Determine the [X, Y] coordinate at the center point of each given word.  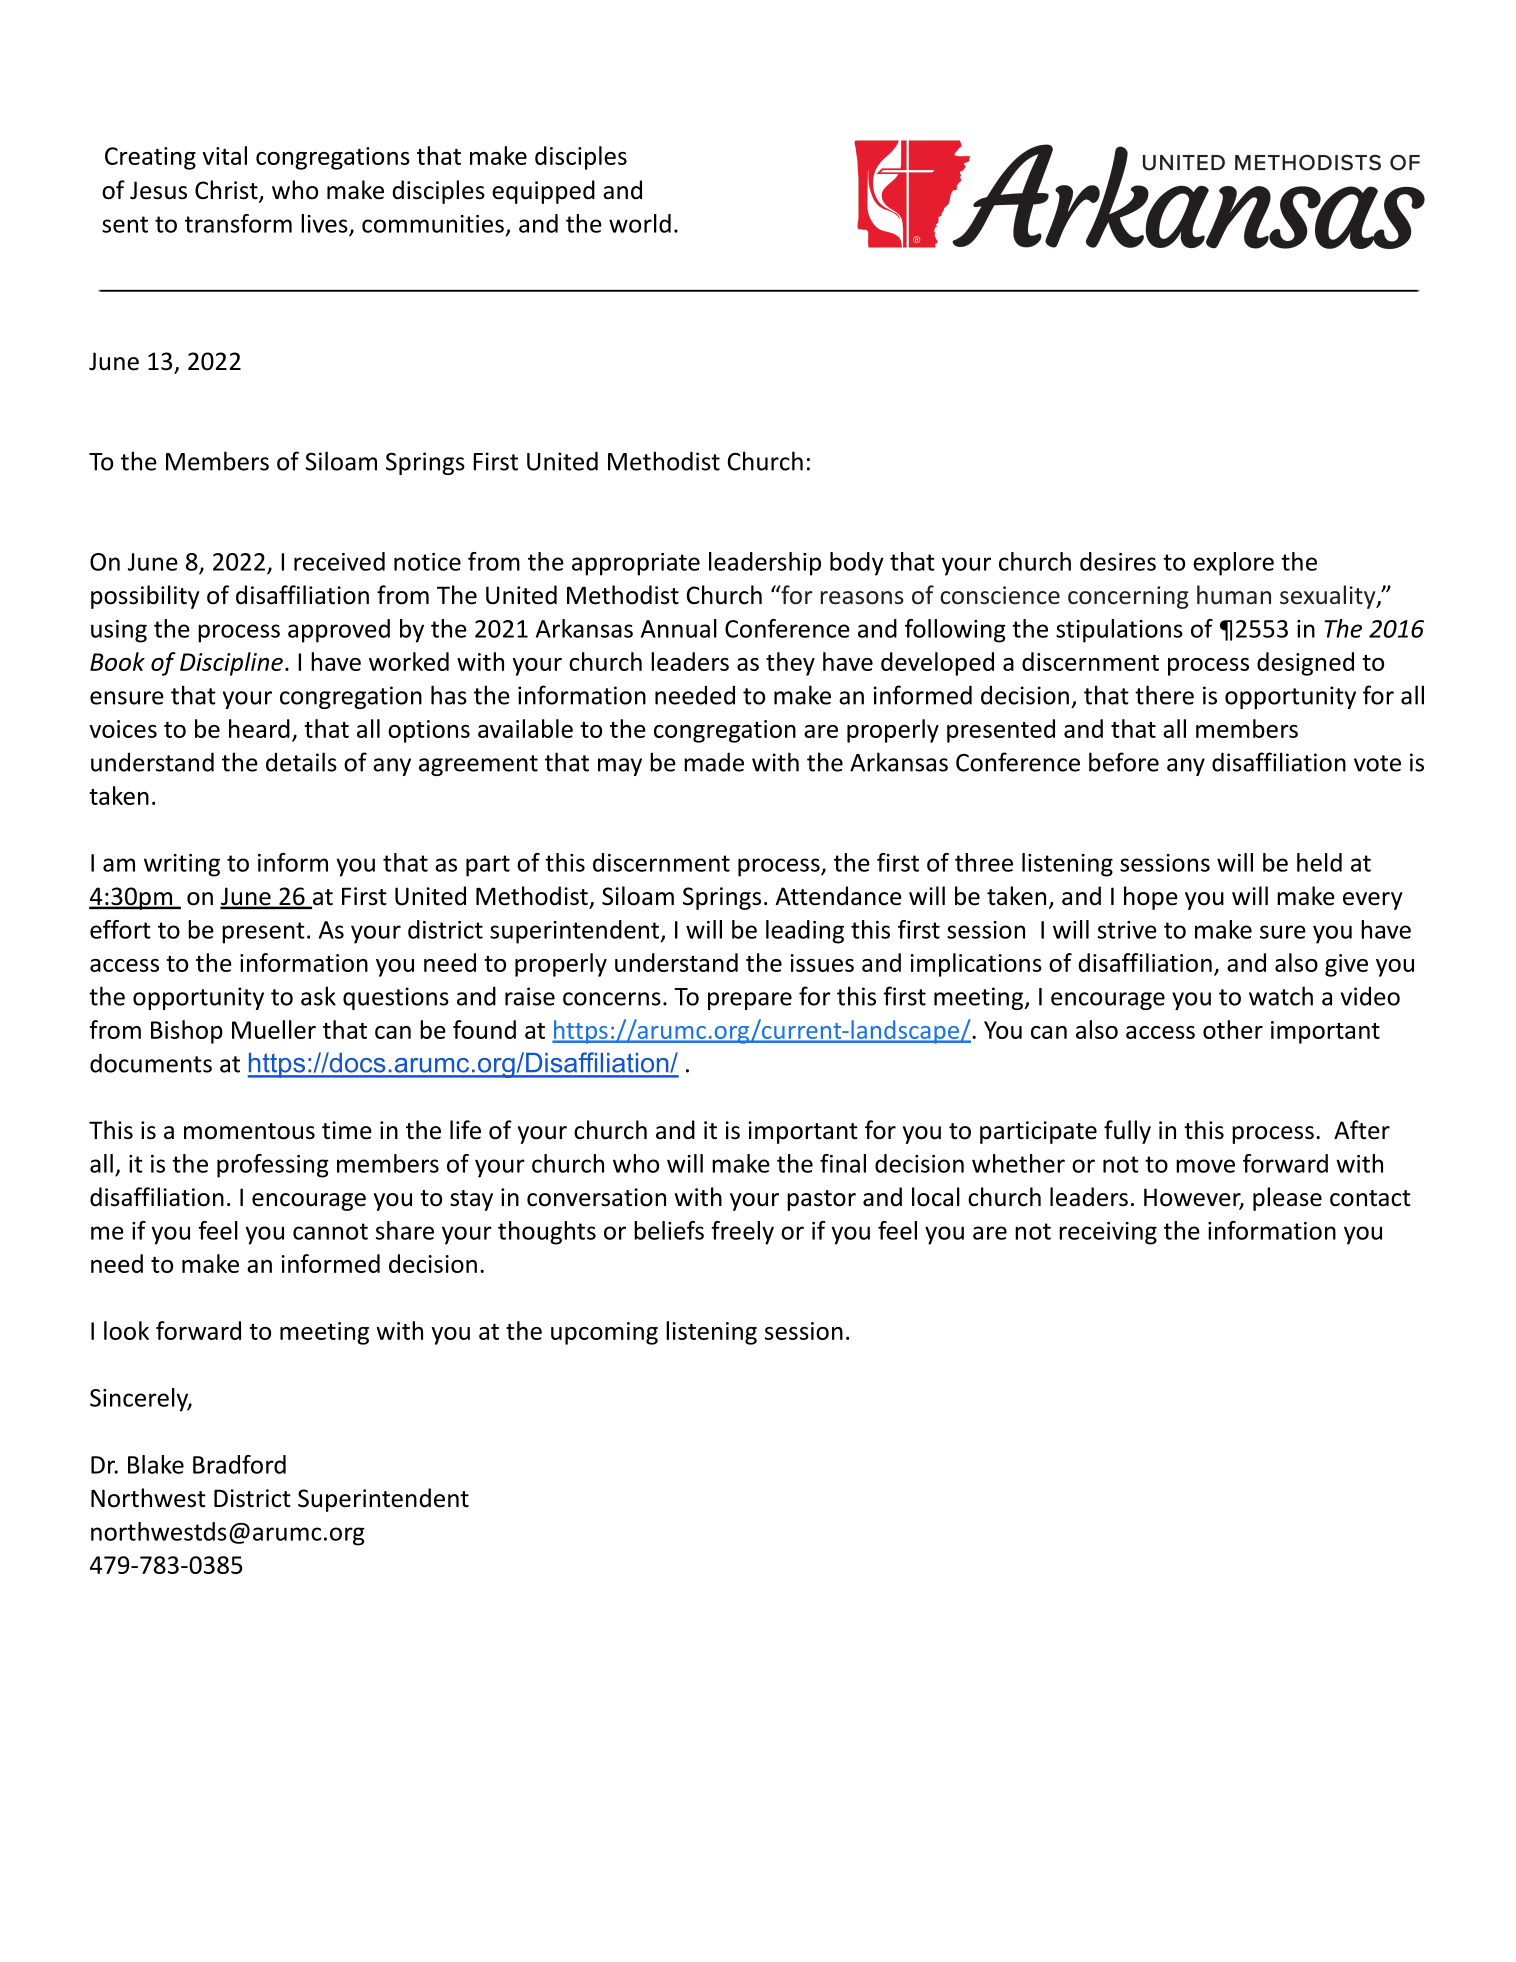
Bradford [239, 1464]
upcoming [604, 1333]
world [640, 223]
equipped [543, 192]
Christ [227, 191]
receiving [1108, 1233]
